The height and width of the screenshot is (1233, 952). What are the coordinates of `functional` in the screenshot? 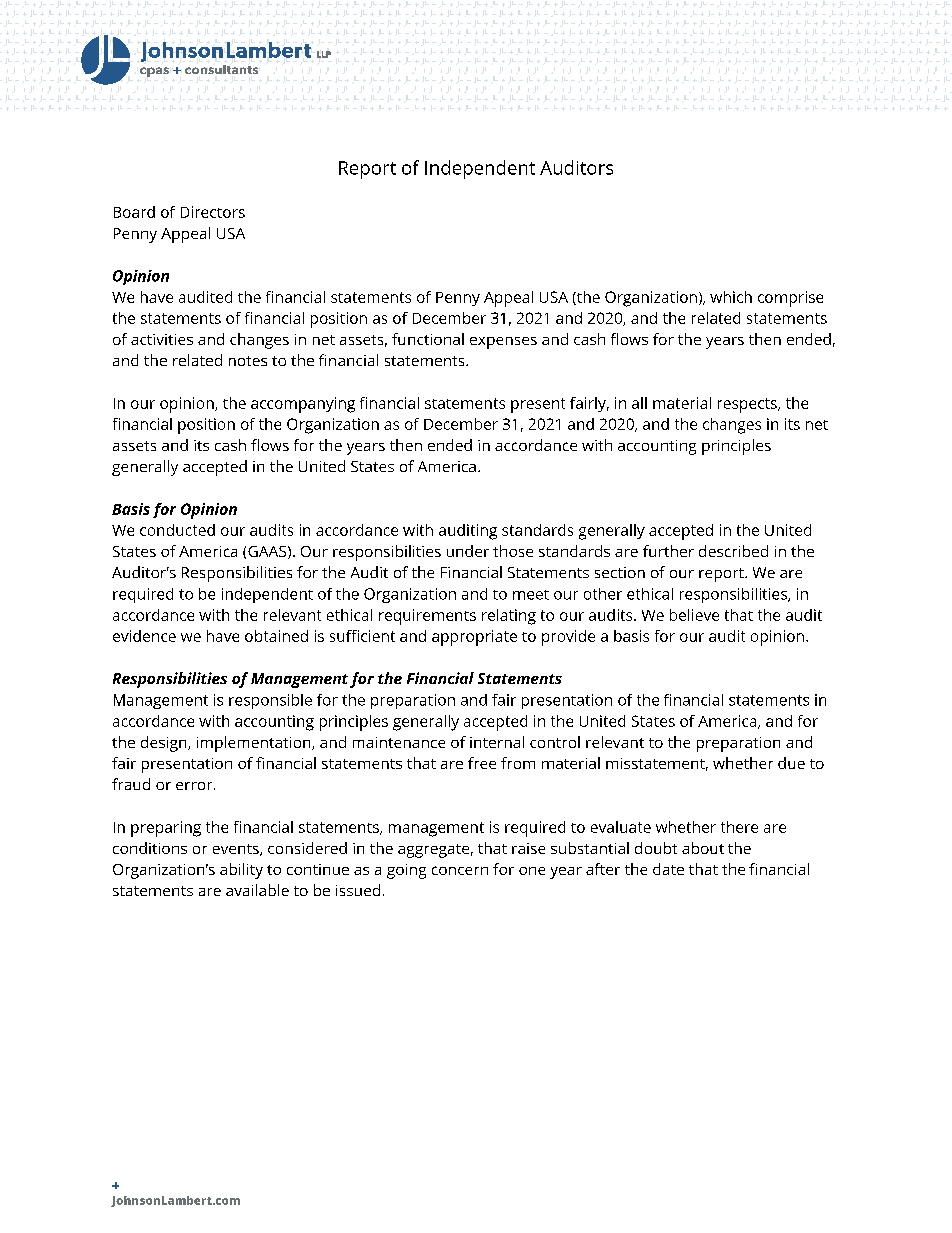 It's located at (428, 339).
